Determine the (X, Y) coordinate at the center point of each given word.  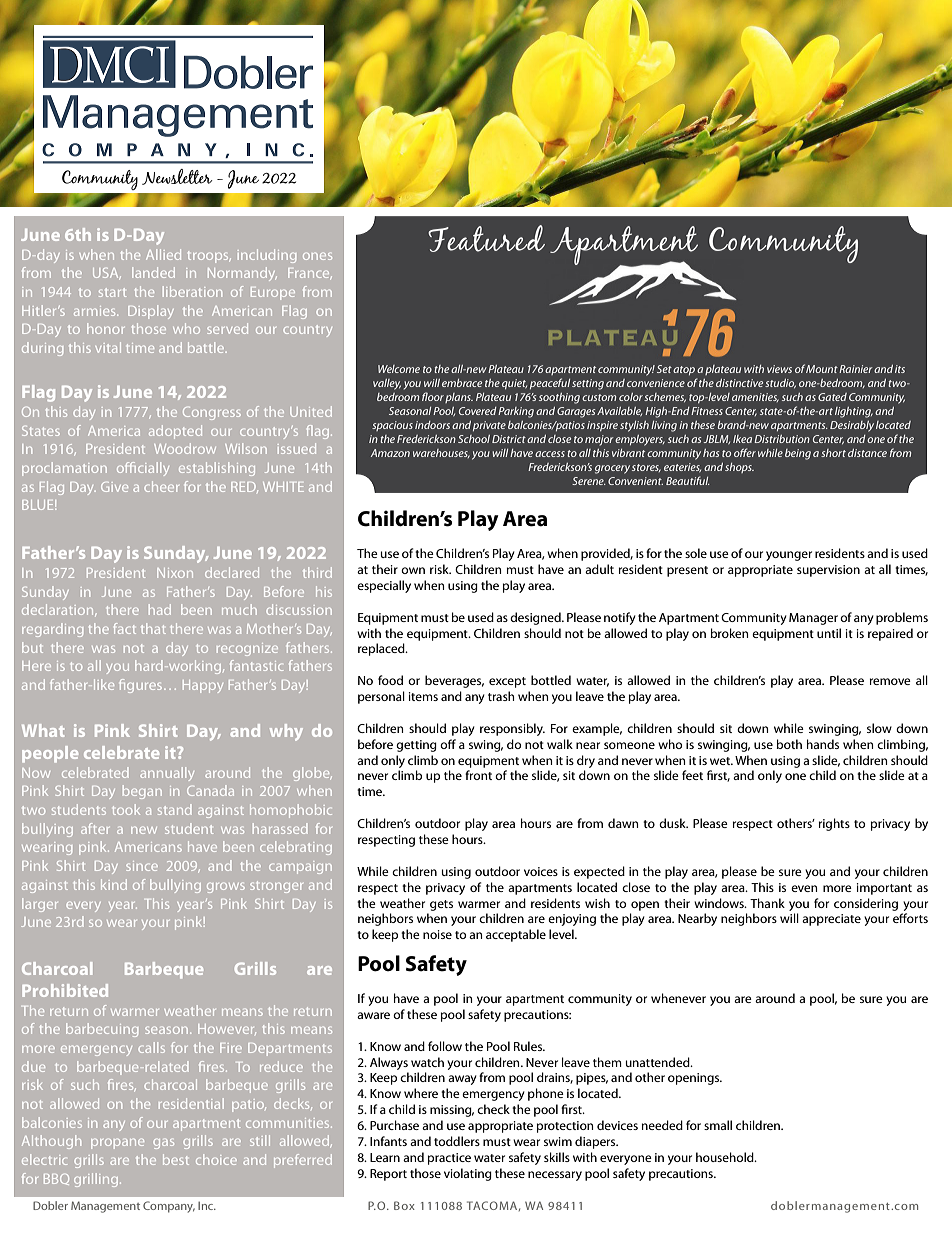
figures (142, 686)
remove (890, 681)
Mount (822, 369)
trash (501, 696)
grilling (97, 1180)
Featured (486, 238)
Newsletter (177, 177)
